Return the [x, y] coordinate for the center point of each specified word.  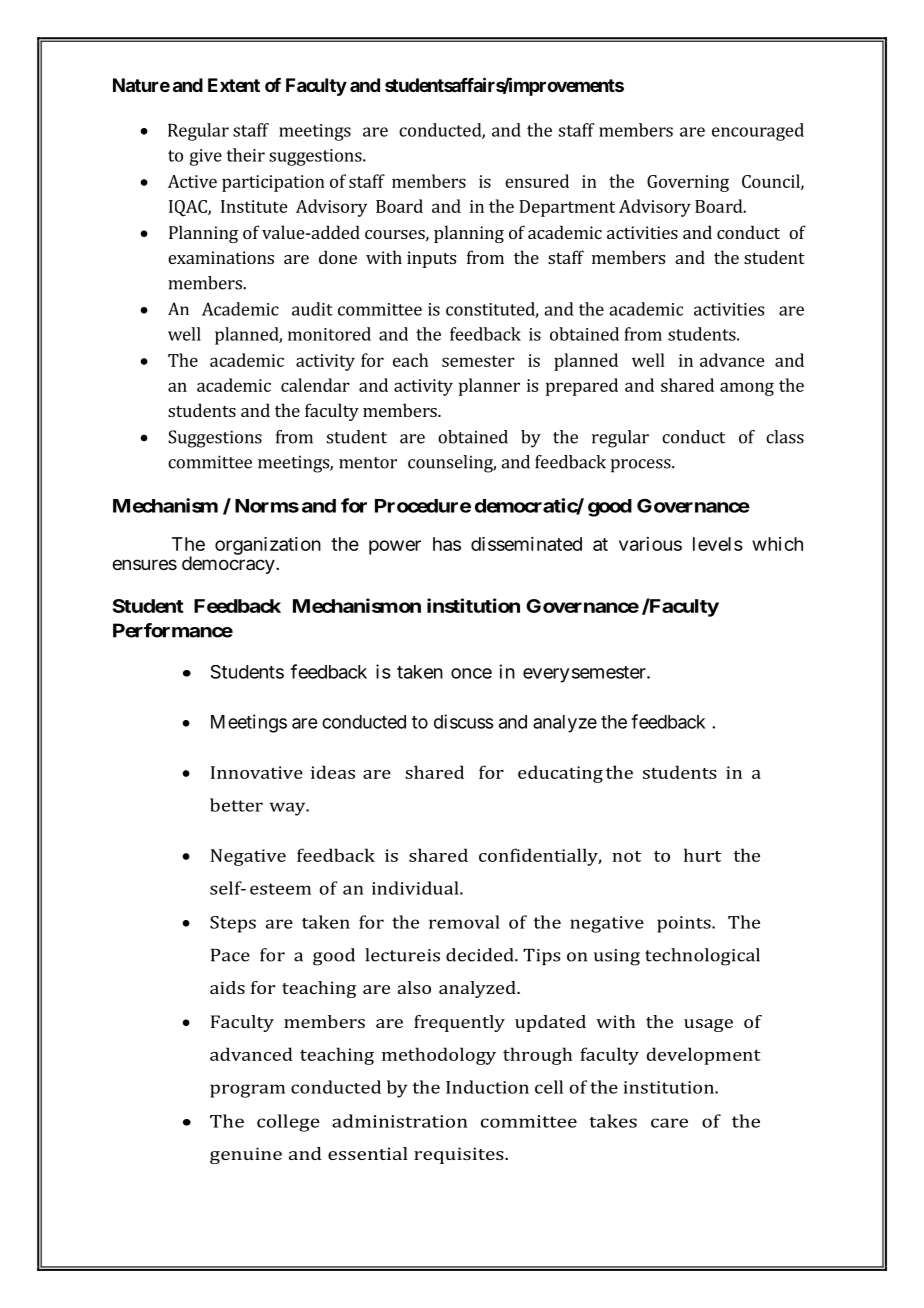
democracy [229, 565]
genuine [246, 1155]
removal [464, 922]
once [471, 673]
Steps [233, 924]
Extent [234, 85]
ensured [537, 181]
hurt [702, 855]
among [747, 389]
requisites [460, 1155]
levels [718, 544]
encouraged [758, 132]
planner [489, 387]
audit [312, 309]
